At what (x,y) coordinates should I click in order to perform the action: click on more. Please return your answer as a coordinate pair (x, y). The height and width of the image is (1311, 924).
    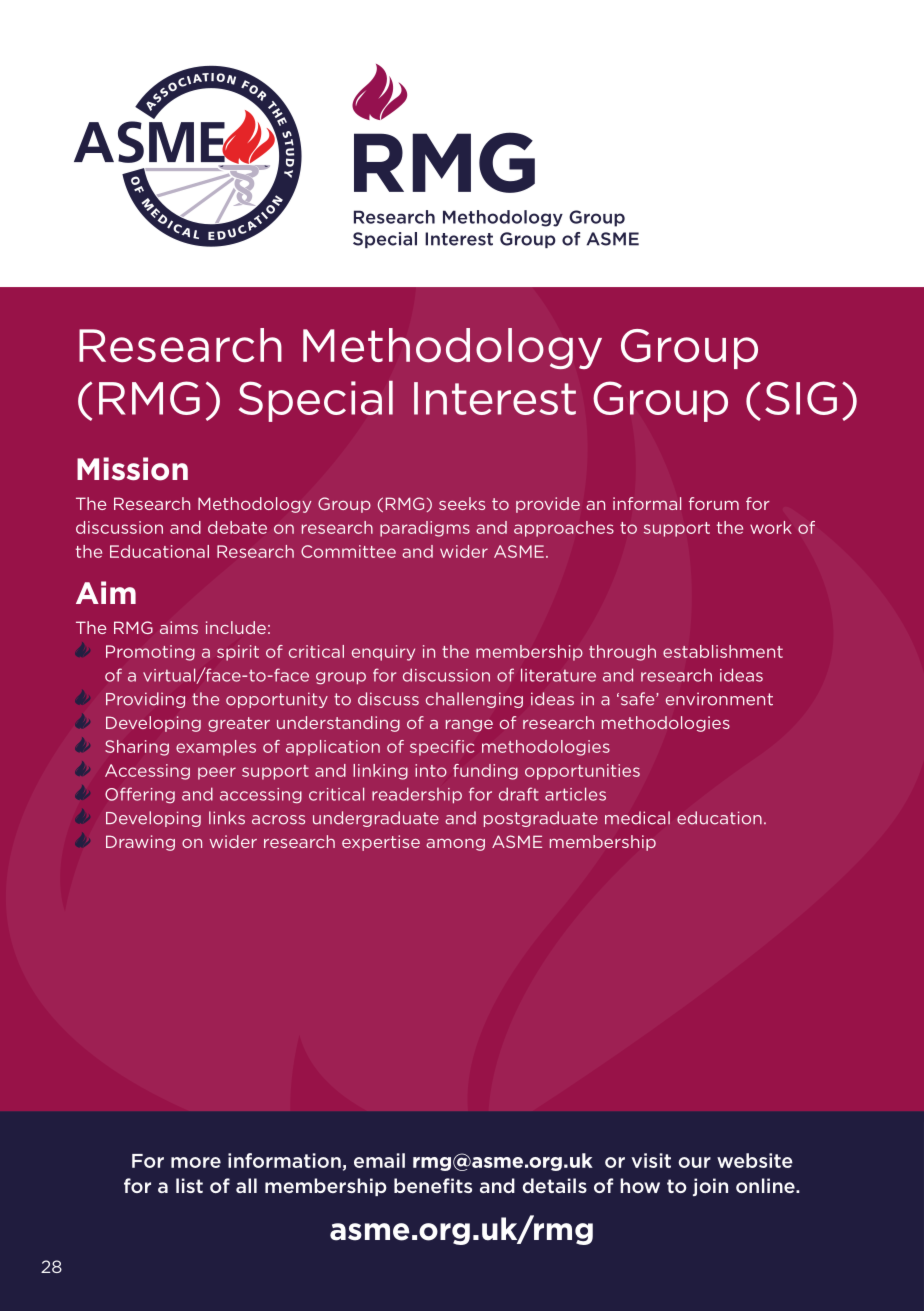
    Looking at the image, I should click on (196, 1162).
